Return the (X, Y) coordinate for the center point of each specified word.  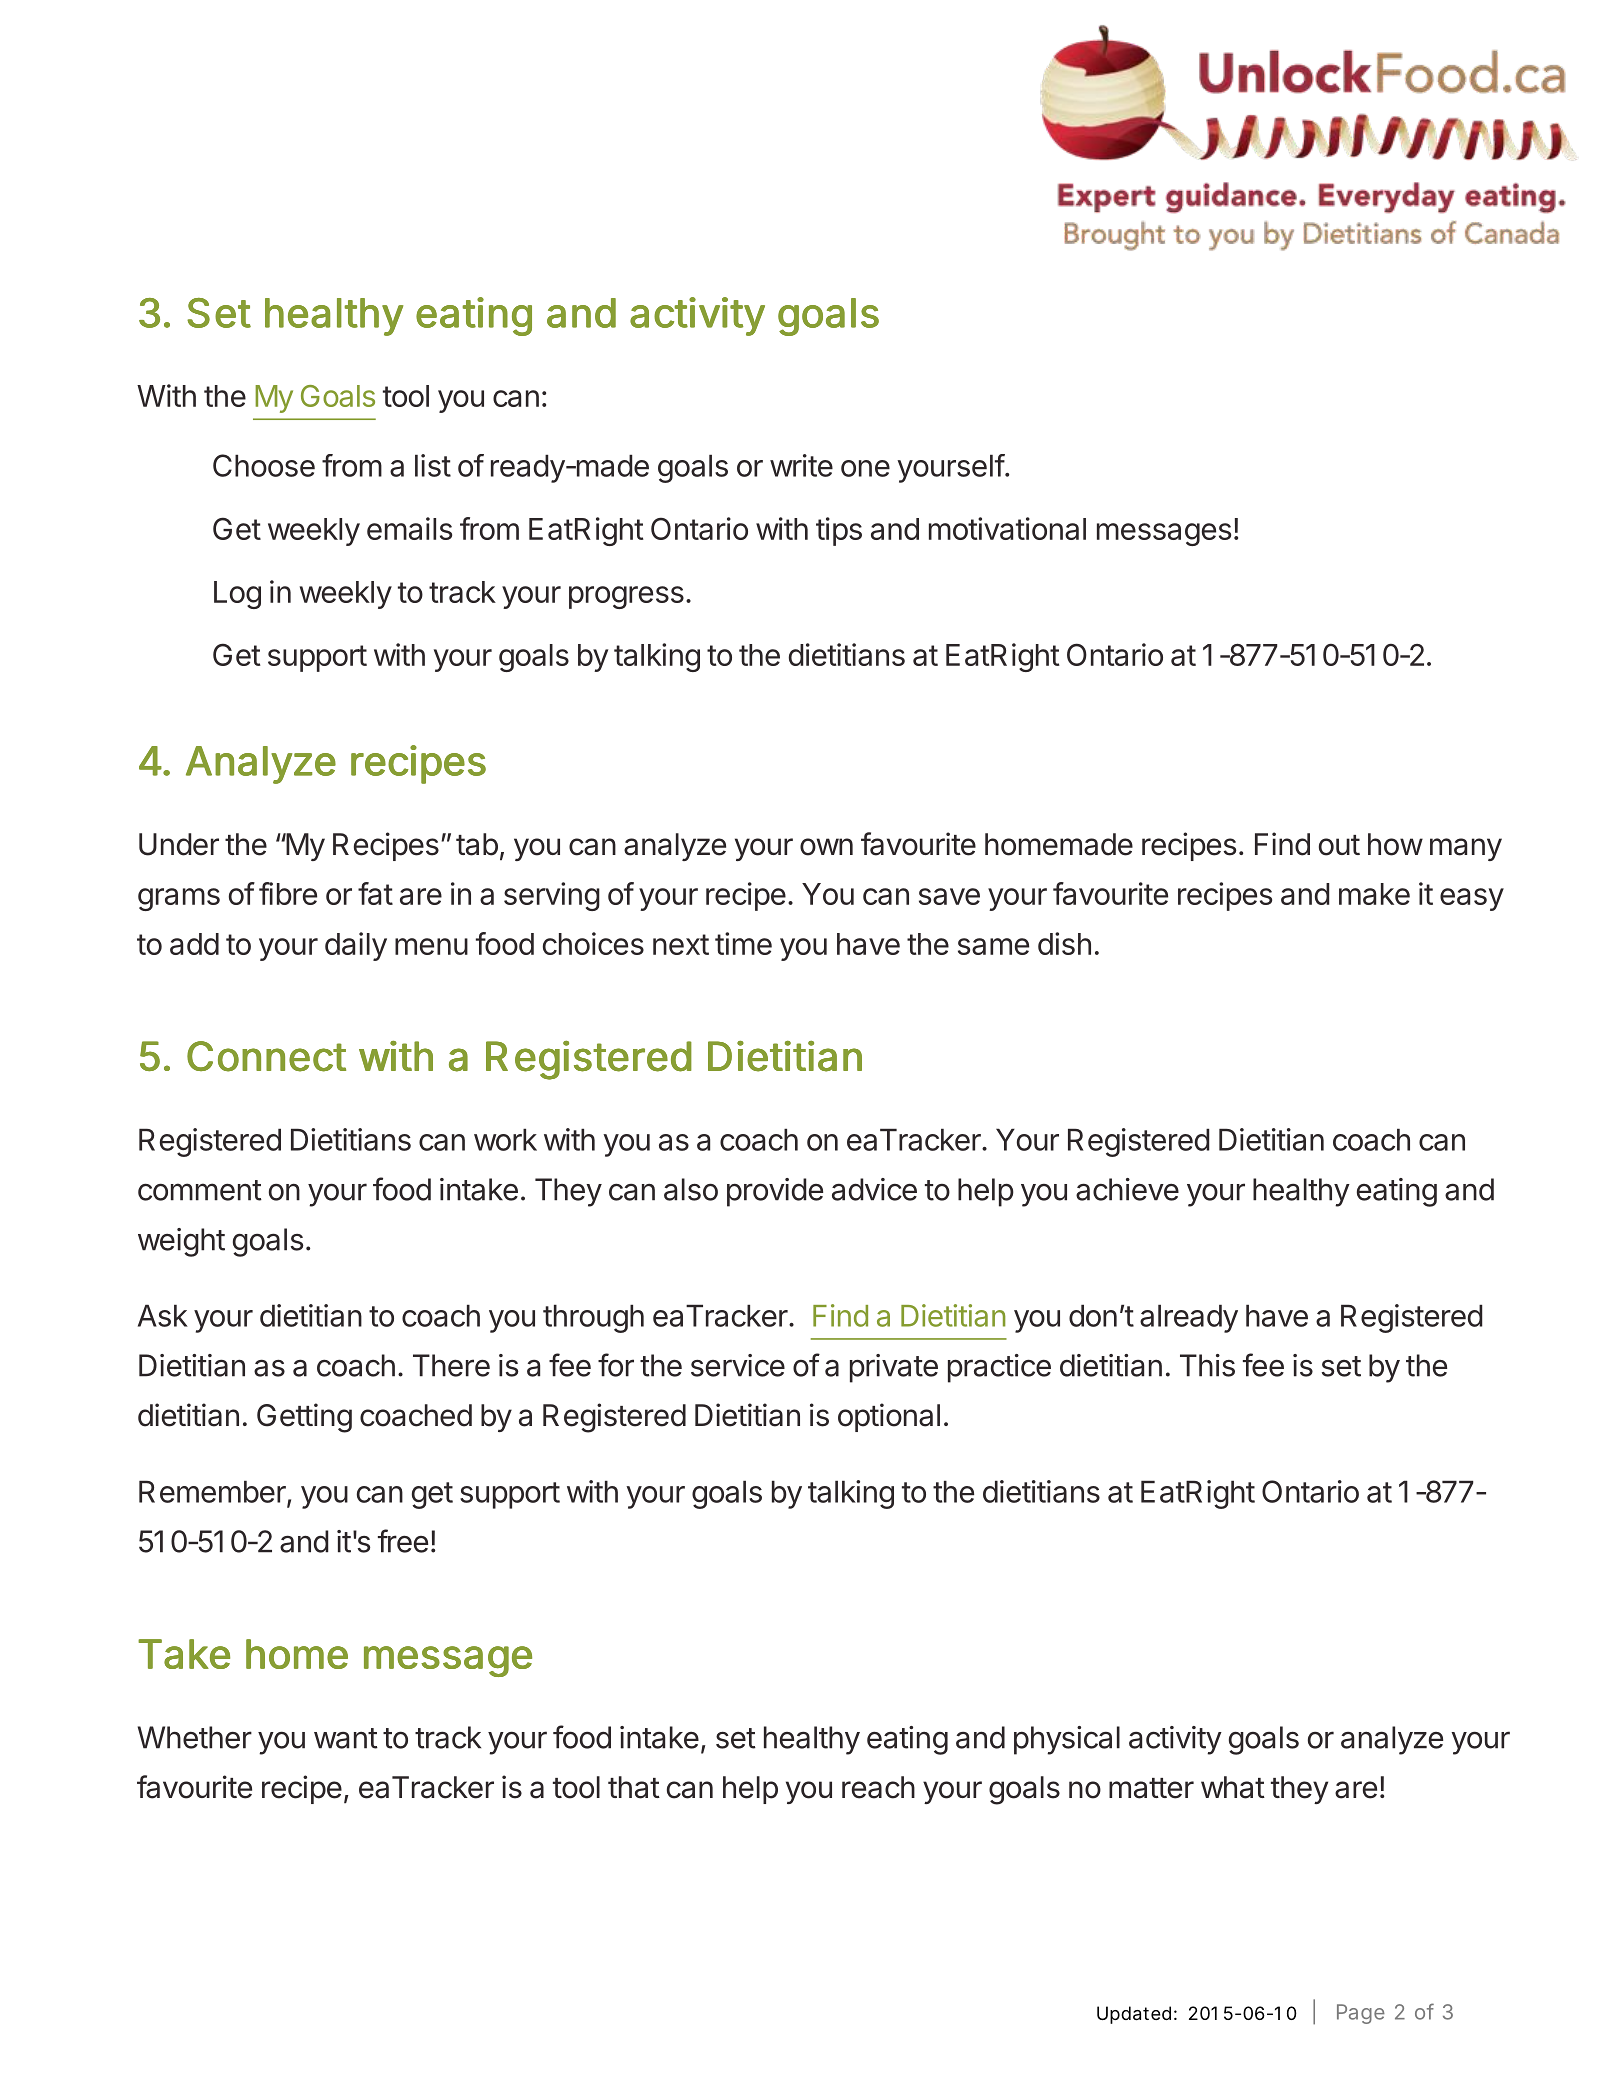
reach (878, 1787)
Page (1361, 2014)
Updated (1134, 2015)
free (403, 1541)
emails (409, 528)
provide (775, 1192)
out (1339, 845)
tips (839, 531)
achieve (1127, 1189)
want (346, 1738)
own (826, 847)
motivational (1007, 528)
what (1233, 1787)
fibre (288, 893)
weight (181, 1242)
